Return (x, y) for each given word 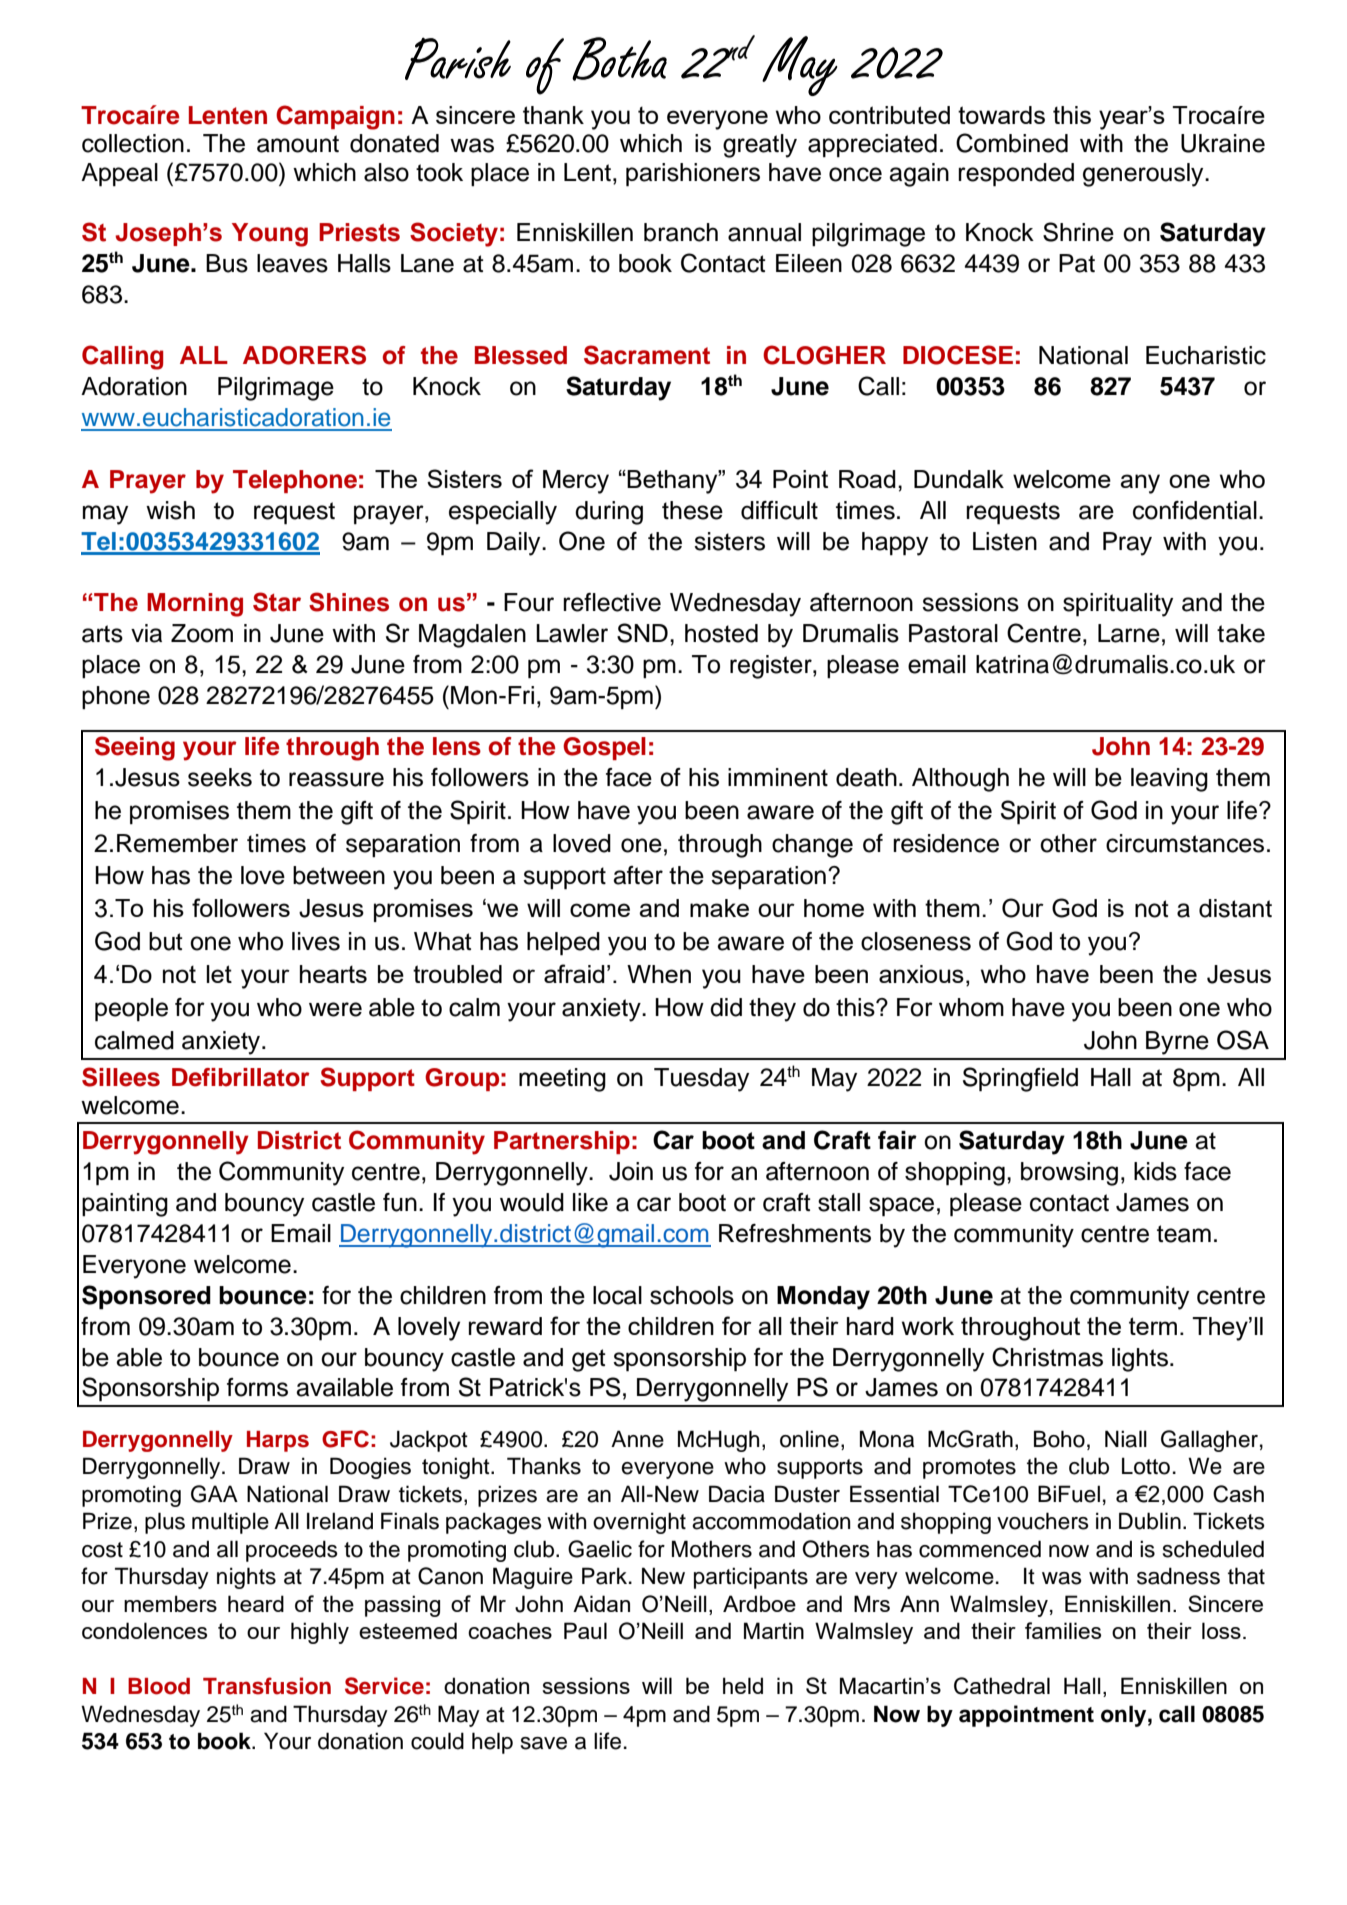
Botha (619, 59)
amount (298, 144)
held (743, 1685)
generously (1144, 175)
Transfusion (267, 1686)
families (1063, 1630)
